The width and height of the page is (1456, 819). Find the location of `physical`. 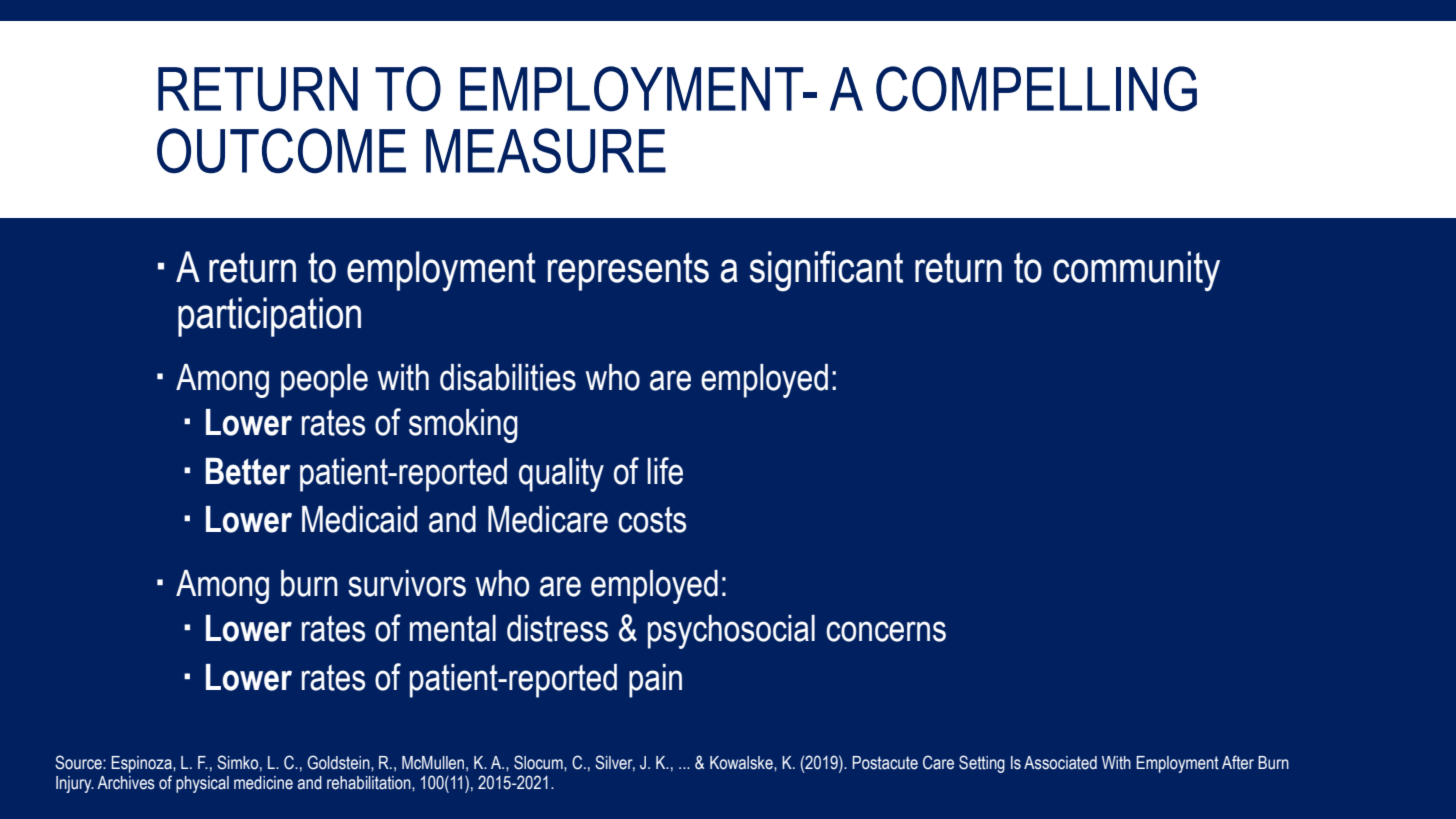

physical is located at coordinates (202, 784).
